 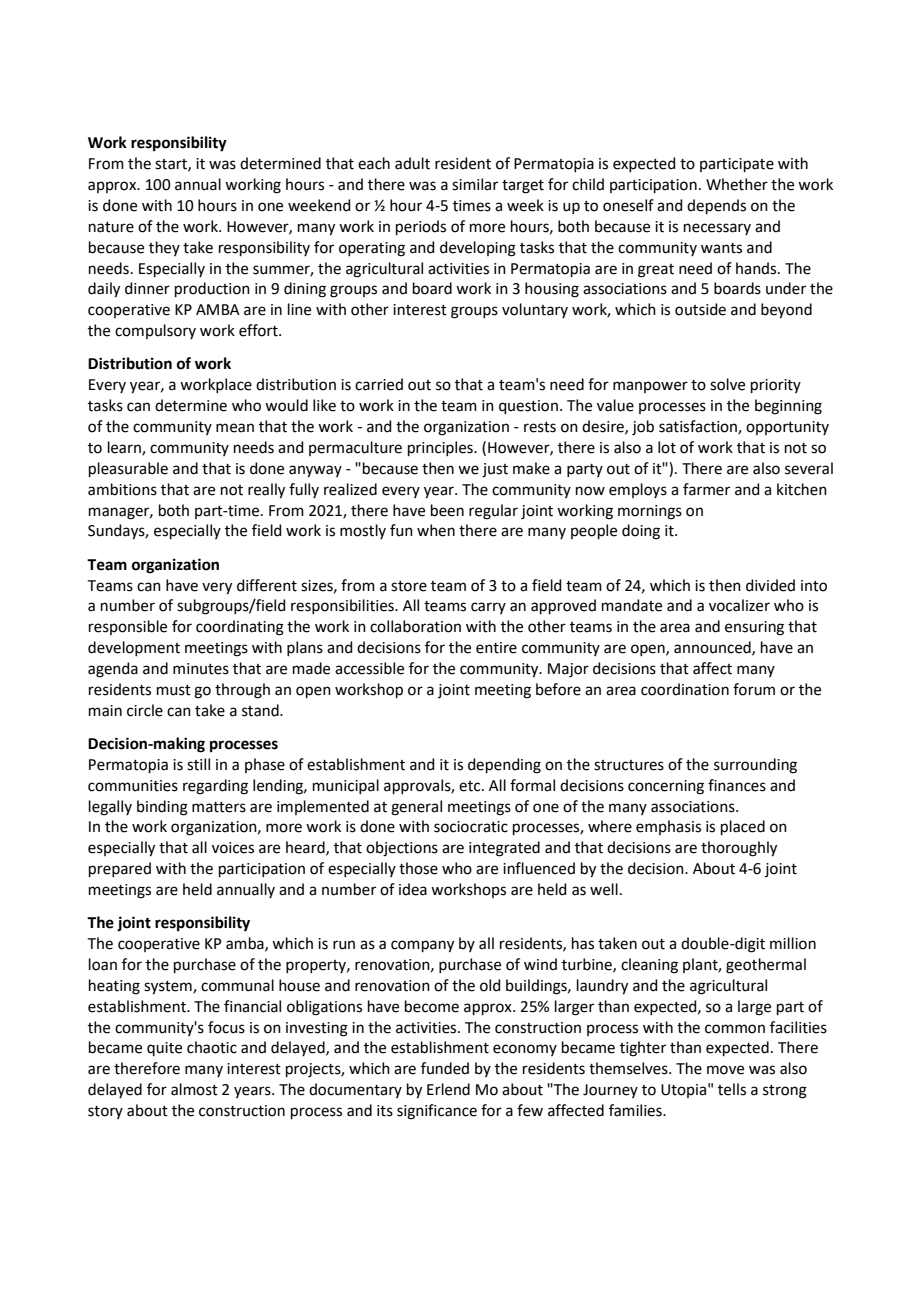 I want to click on funded, so click(x=445, y=1068).
